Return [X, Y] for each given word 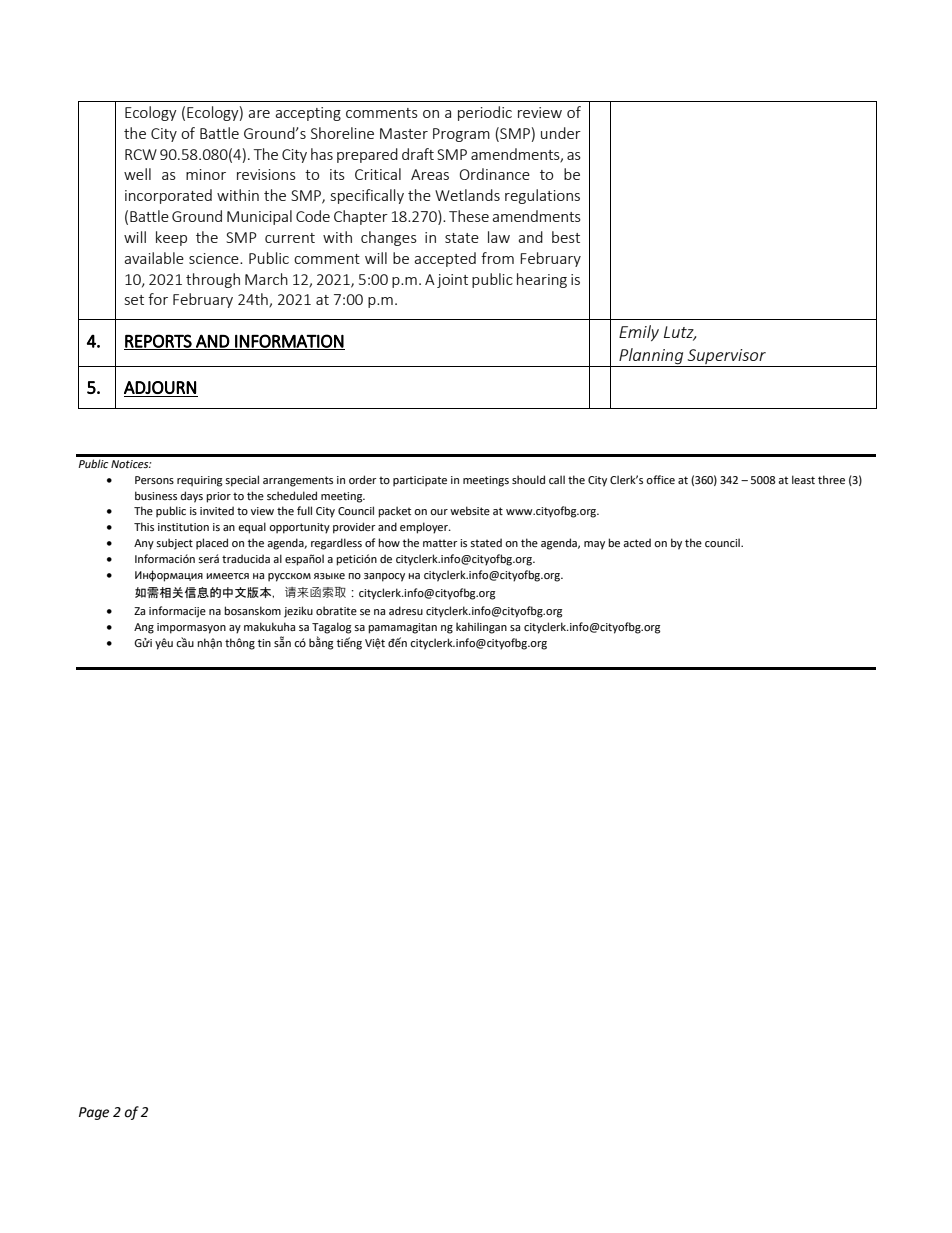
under [561, 133]
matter [440, 543]
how [389, 542]
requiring [199, 481]
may [594, 545]
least [803, 479]
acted [637, 542]
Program [461, 135]
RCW [141, 154]
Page [94, 1113]
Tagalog [331, 628]
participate [420, 481]
